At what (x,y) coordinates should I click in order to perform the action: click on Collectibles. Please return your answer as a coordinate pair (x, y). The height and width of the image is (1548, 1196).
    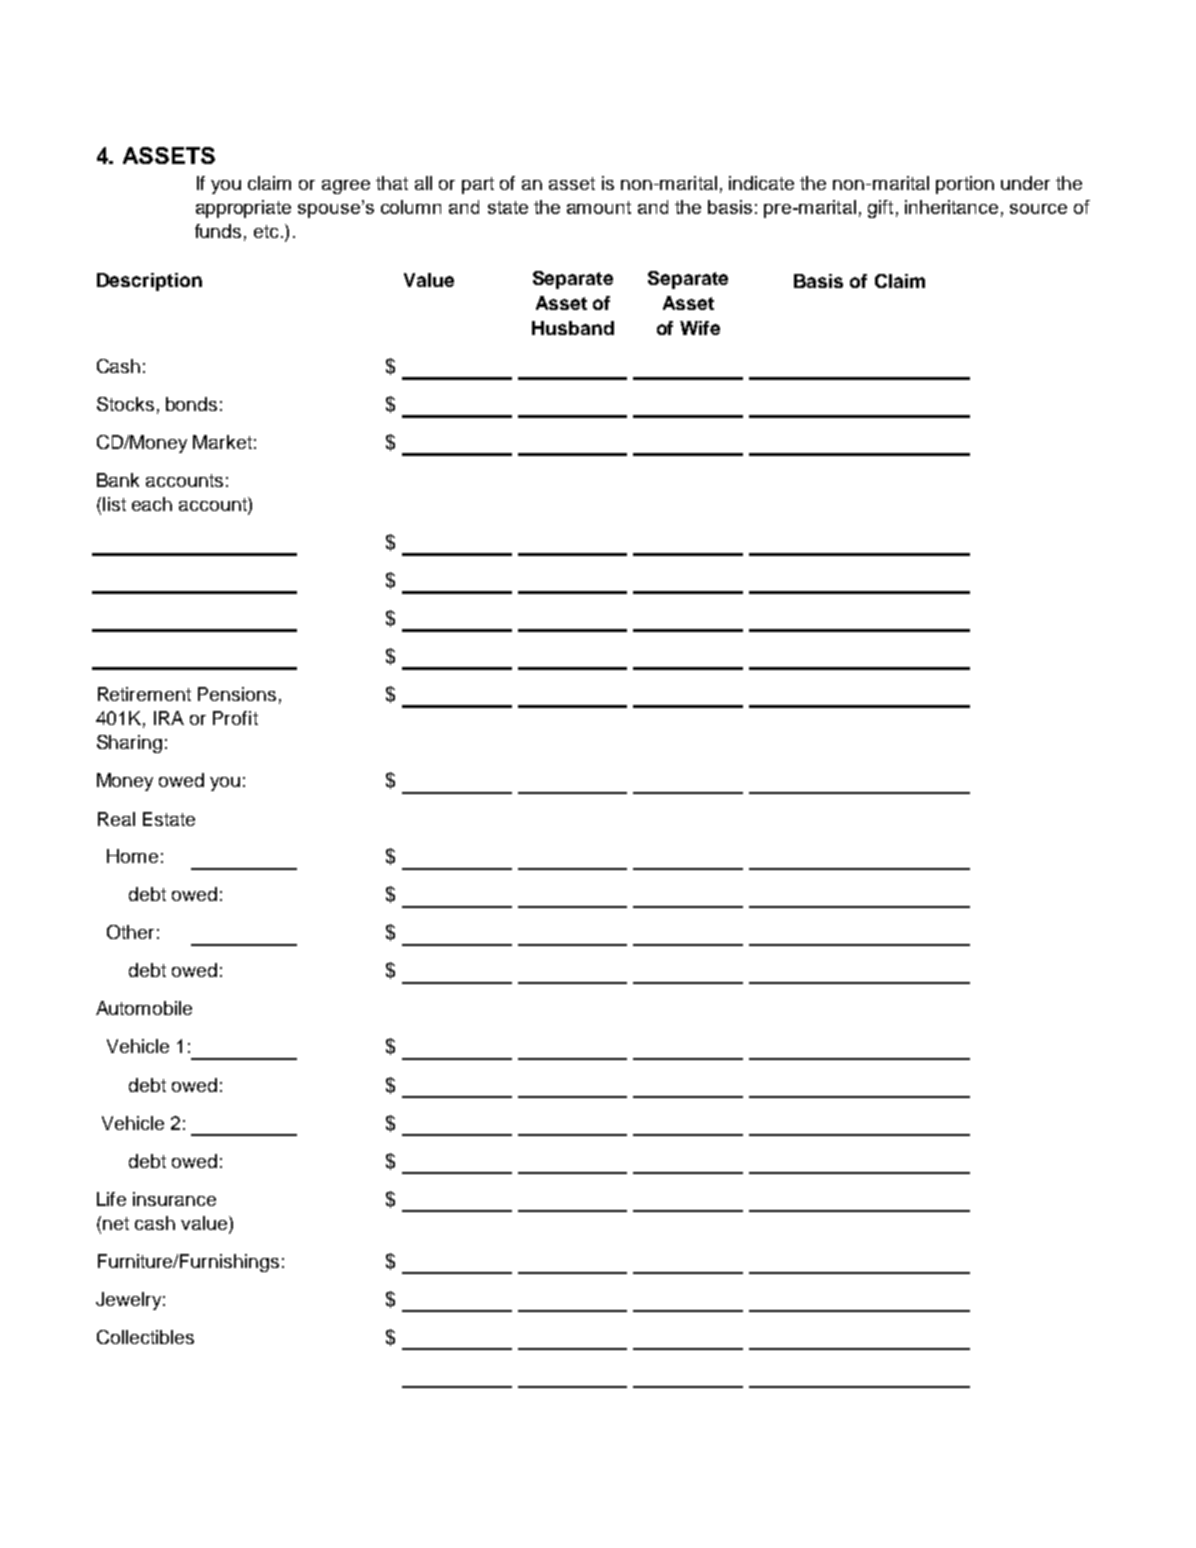
    Looking at the image, I should click on (145, 1337).
